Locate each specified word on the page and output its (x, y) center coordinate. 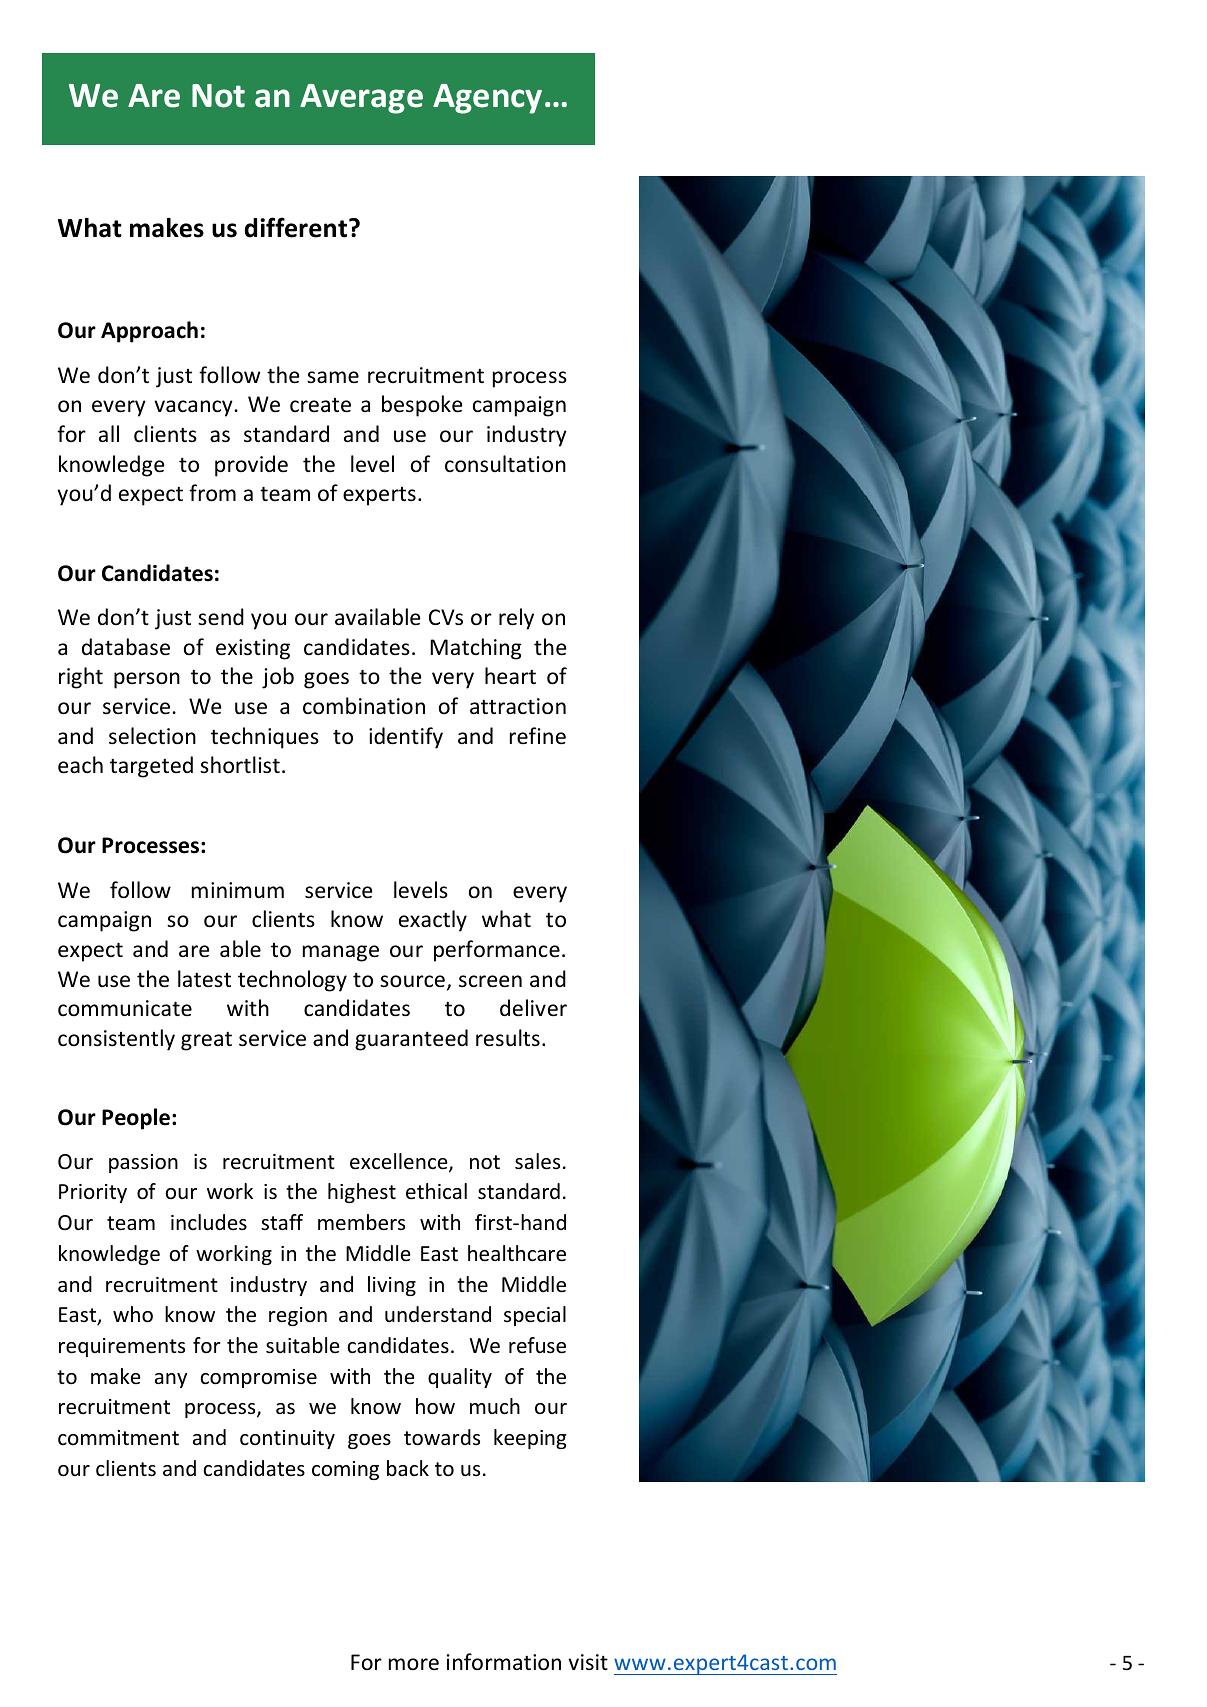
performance (497, 951)
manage (341, 953)
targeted (151, 767)
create (320, 405)
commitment (118, 1438)
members (361, 1222)
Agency (487, 99)
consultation (505, 464)
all (109, 433)
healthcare (517, 1253)
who (133, 1314)
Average (361, 99)
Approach (149, 332)
